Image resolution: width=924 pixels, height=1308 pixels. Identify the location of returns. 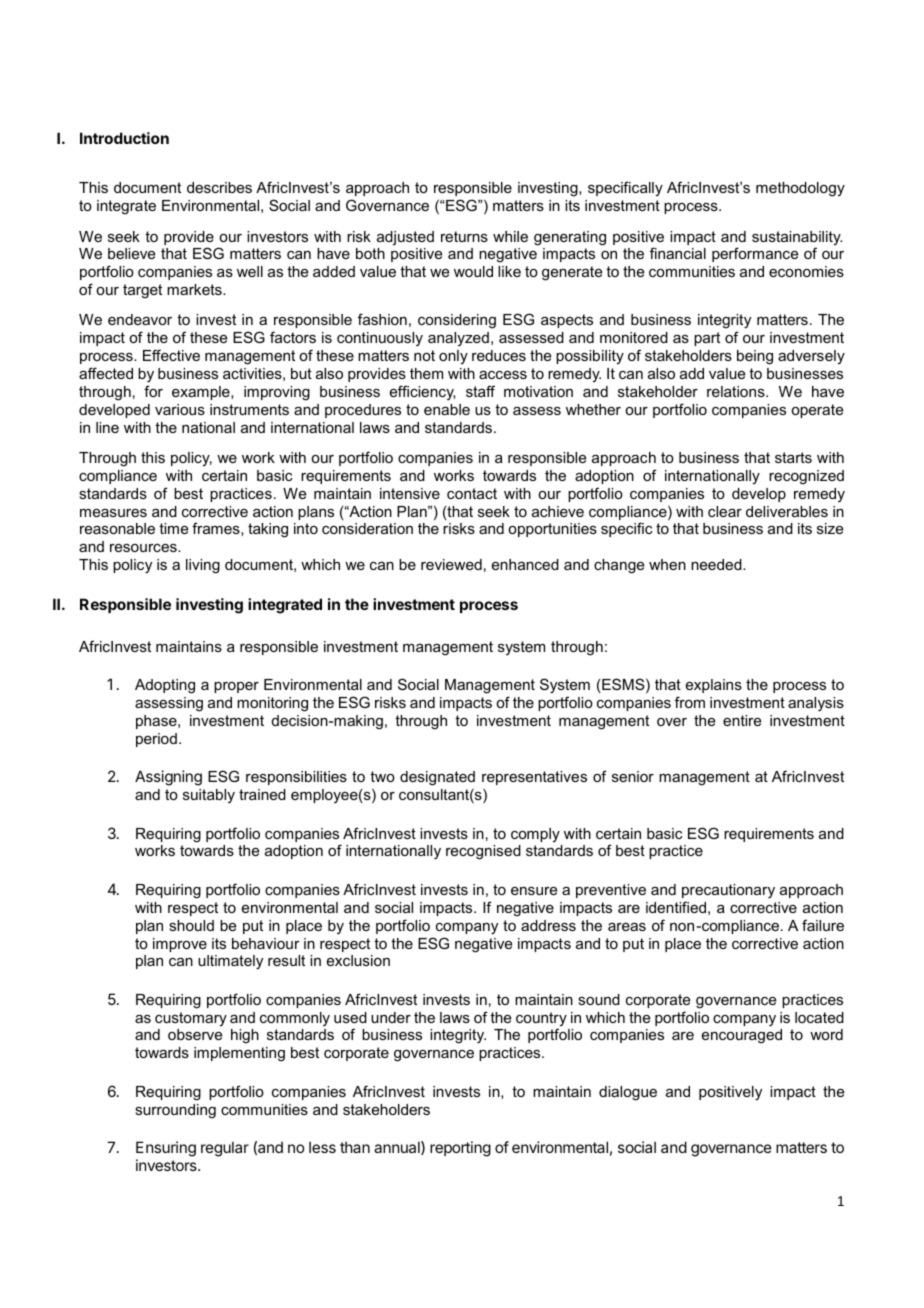
(464, 236).
